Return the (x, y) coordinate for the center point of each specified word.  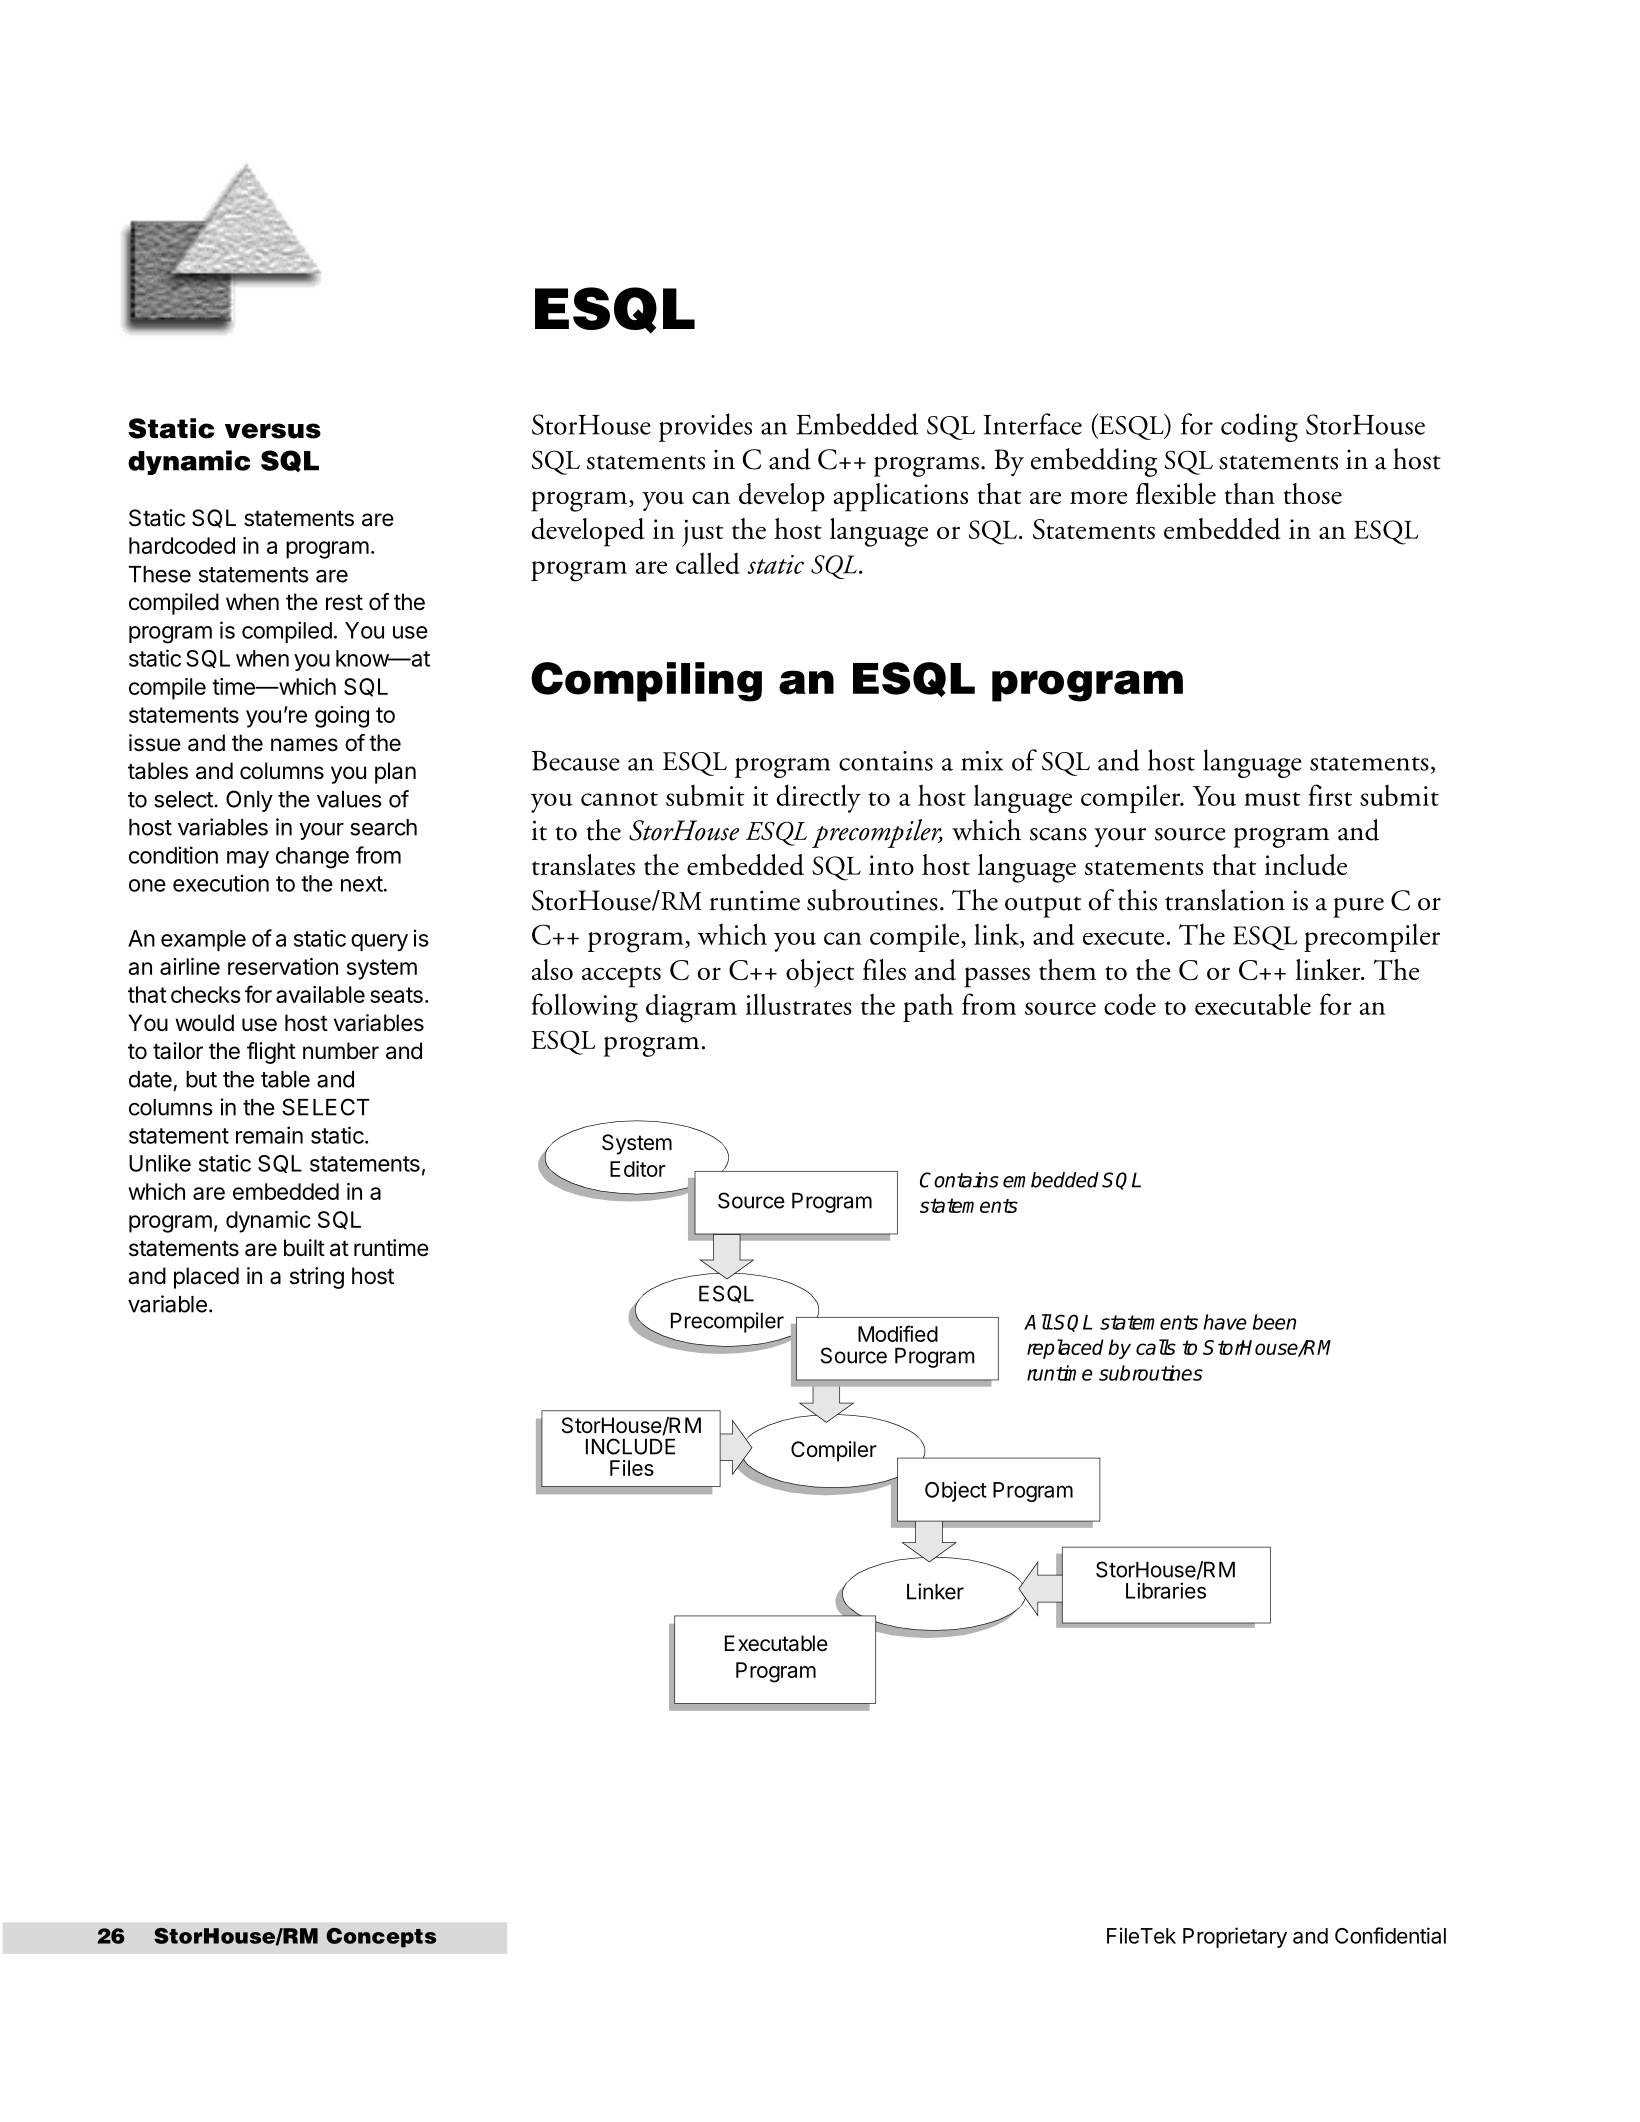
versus (273, 431)
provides (705, 427)
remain (269, 1135)
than (1250, 493)
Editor (638, 1169)
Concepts (381, 1938)
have (1225, 1322)
